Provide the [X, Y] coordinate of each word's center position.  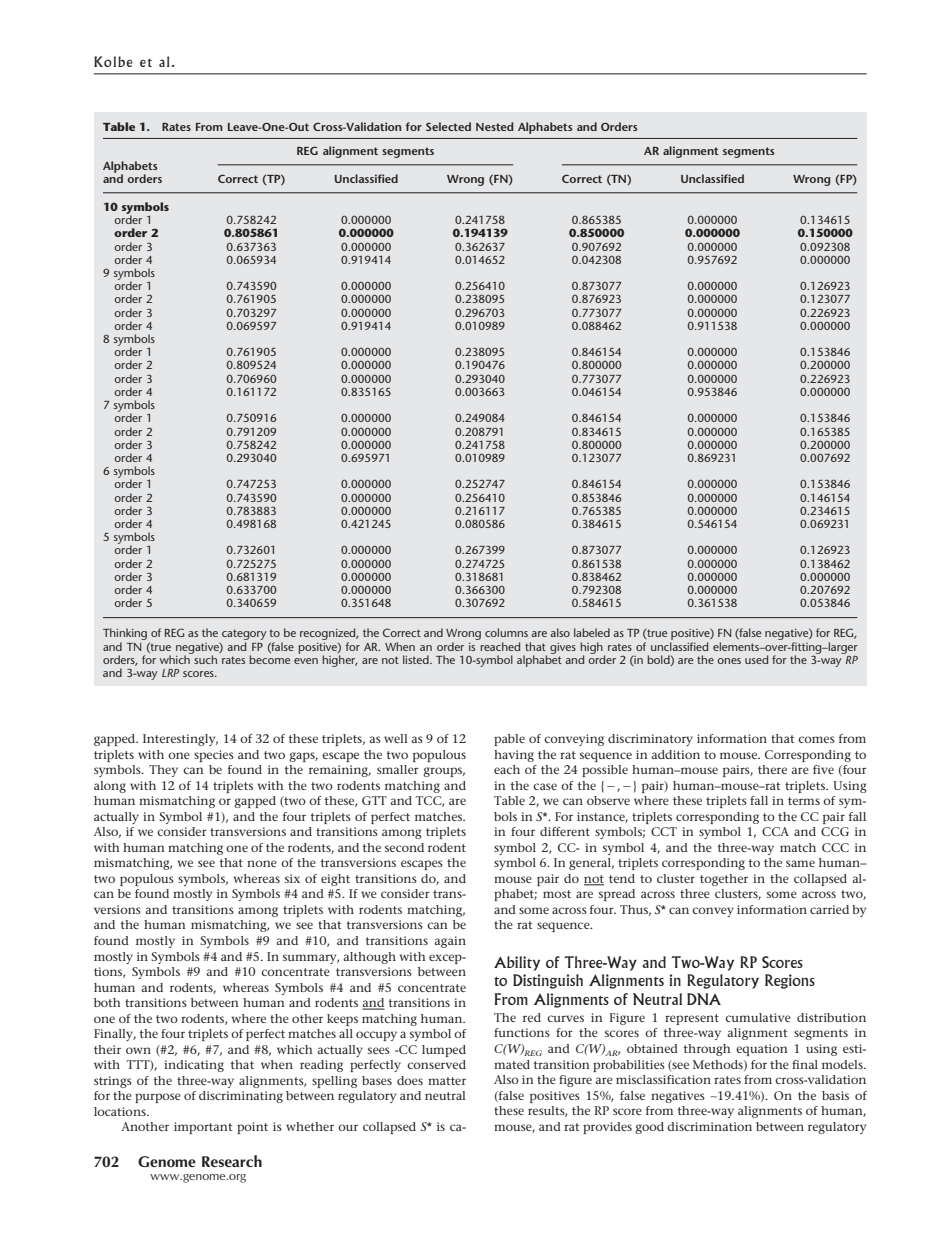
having [514, 756]
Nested [494, 126]
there [772, 769]
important [203, 1128]
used [756, 659]
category [244, 636]
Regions [790, 981]
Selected [448, 126]
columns [506, 632]
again [450, 942]
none [262, 863]
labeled [592, 632]
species [214, 756]
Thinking [126, 635]
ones [729, 661]
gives [563, 648]
